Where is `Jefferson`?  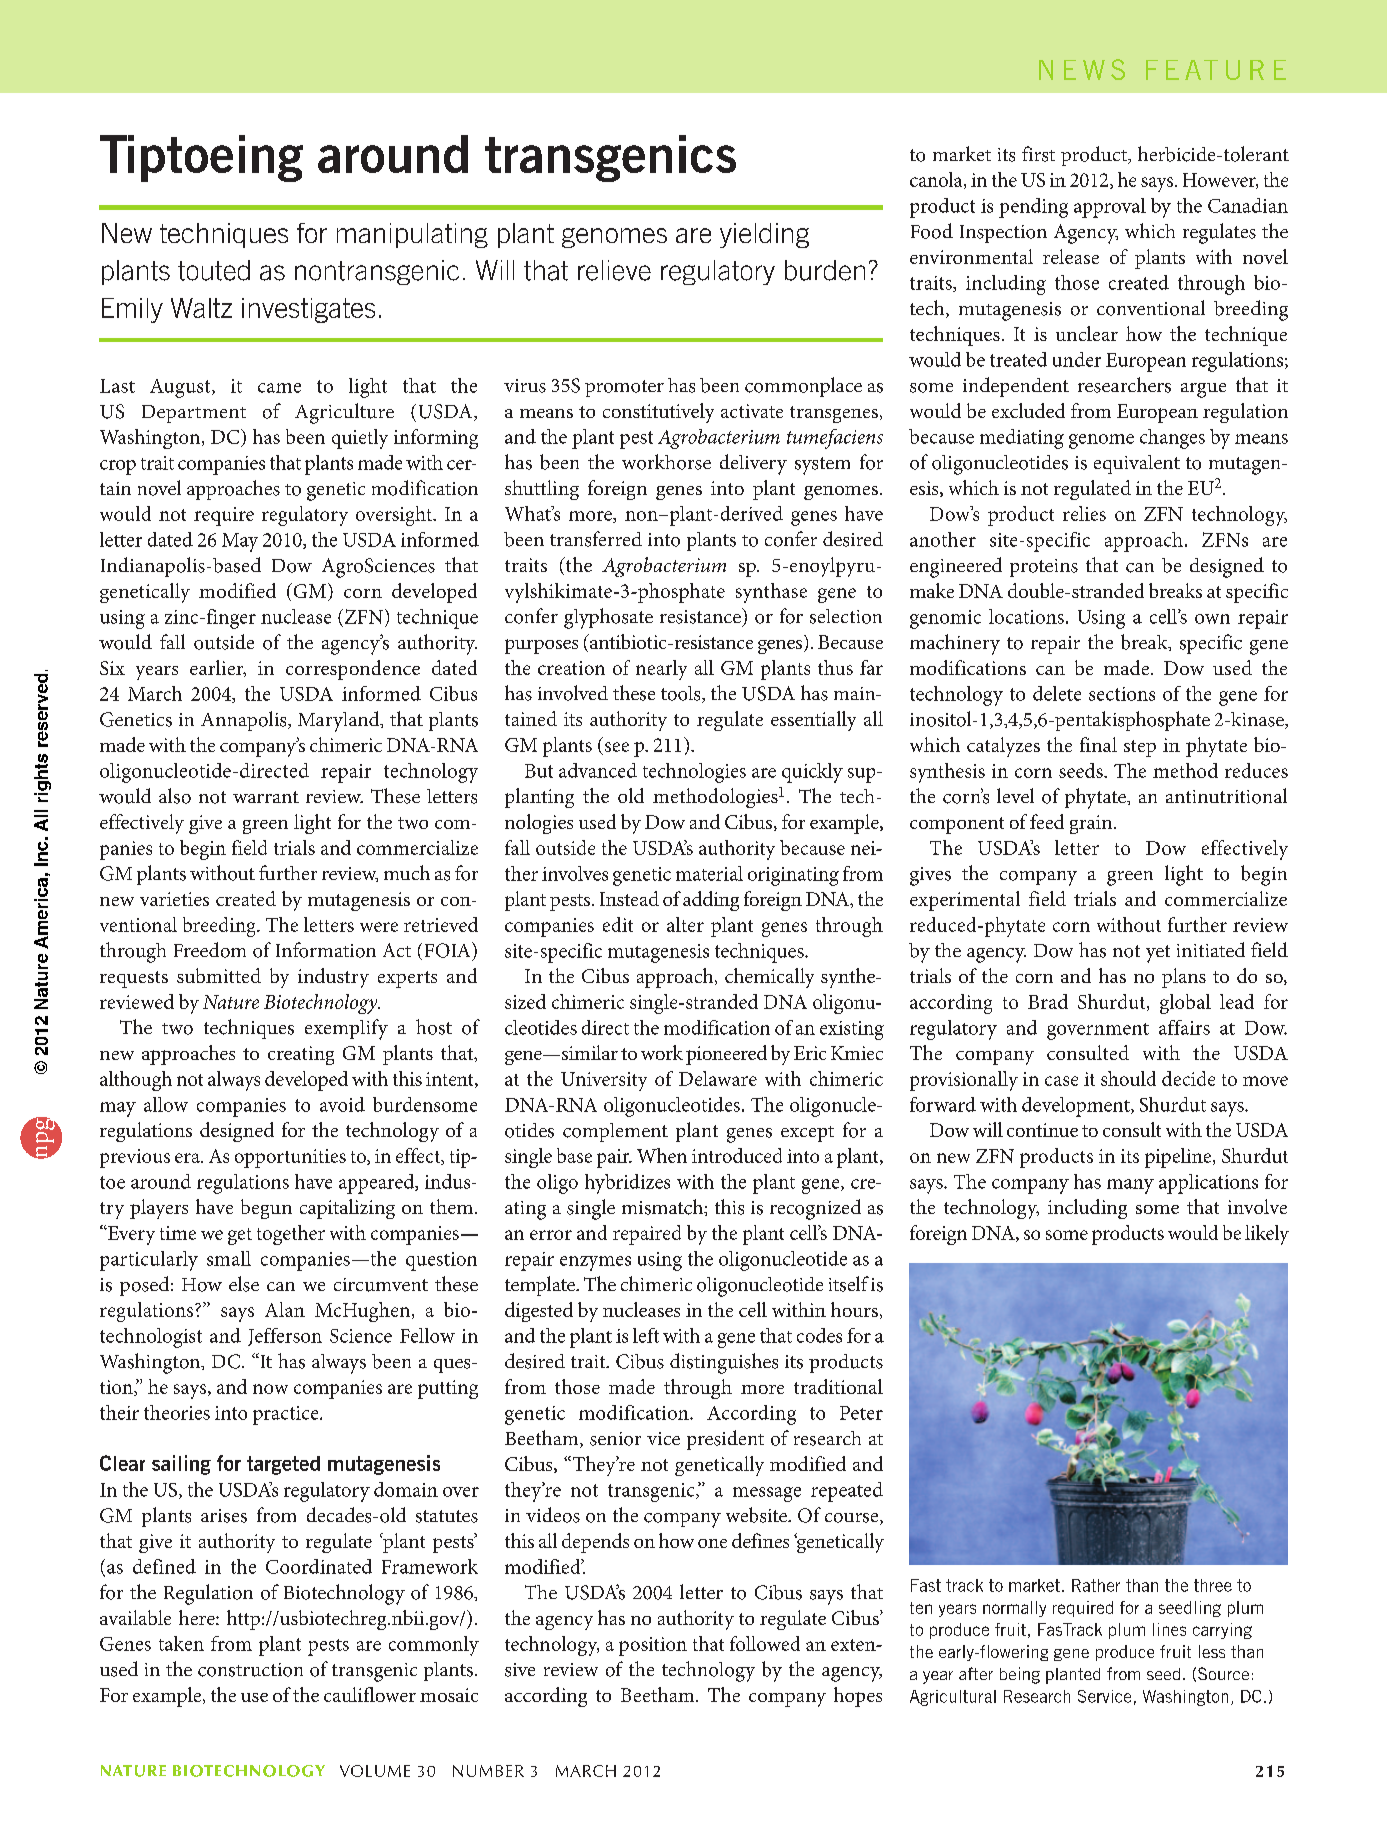 Jefferson is located at coordinates (285, 1337).
